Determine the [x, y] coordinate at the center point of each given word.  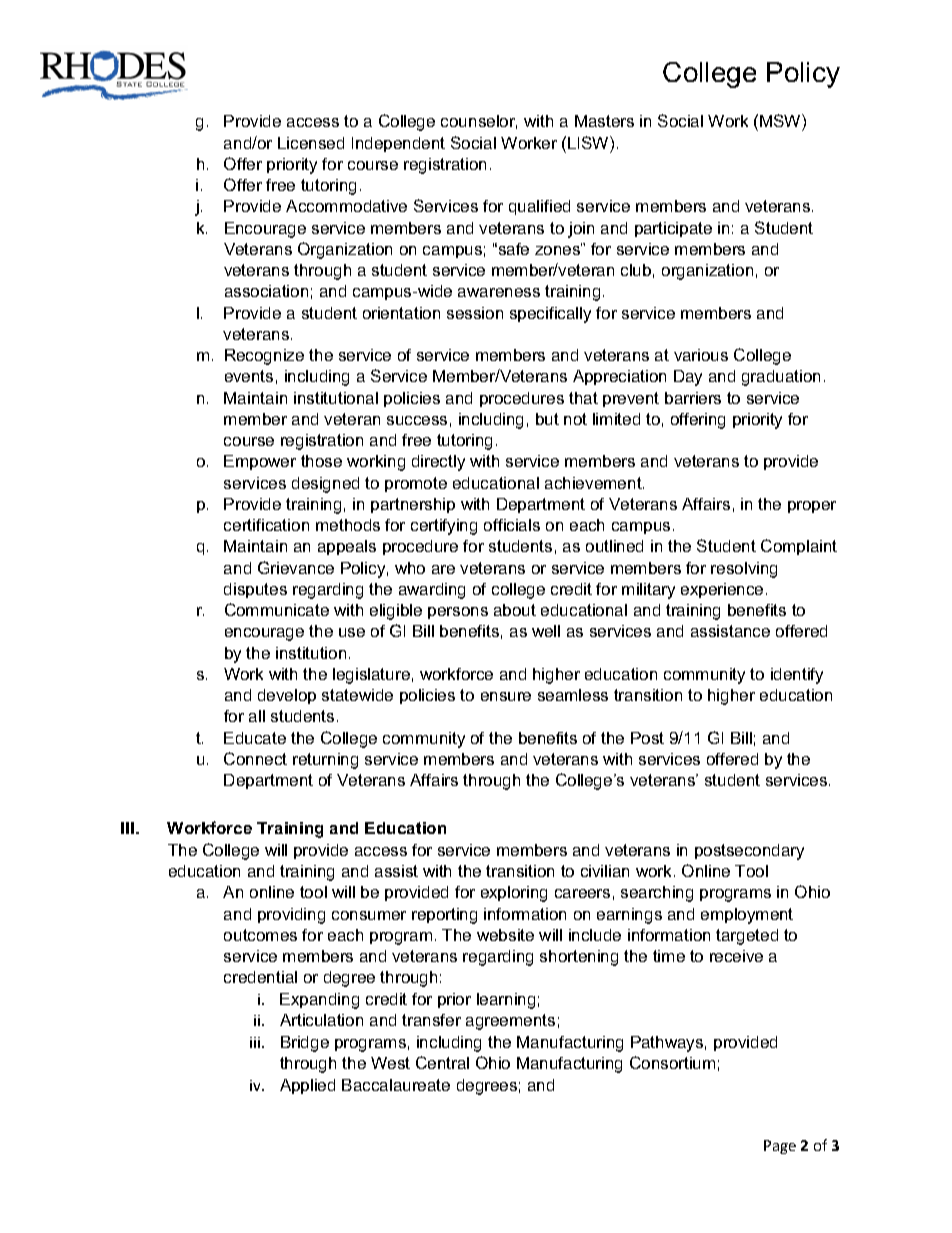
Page [780, 1147]
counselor [479, 122]
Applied [307, 1086]
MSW [781, 122]
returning [325, 761]
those [321, 461]
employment [747, 916]
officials [512, 525]
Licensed [311, 143]
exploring [514, 894]
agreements [510, 1022]
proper [812, 507]
